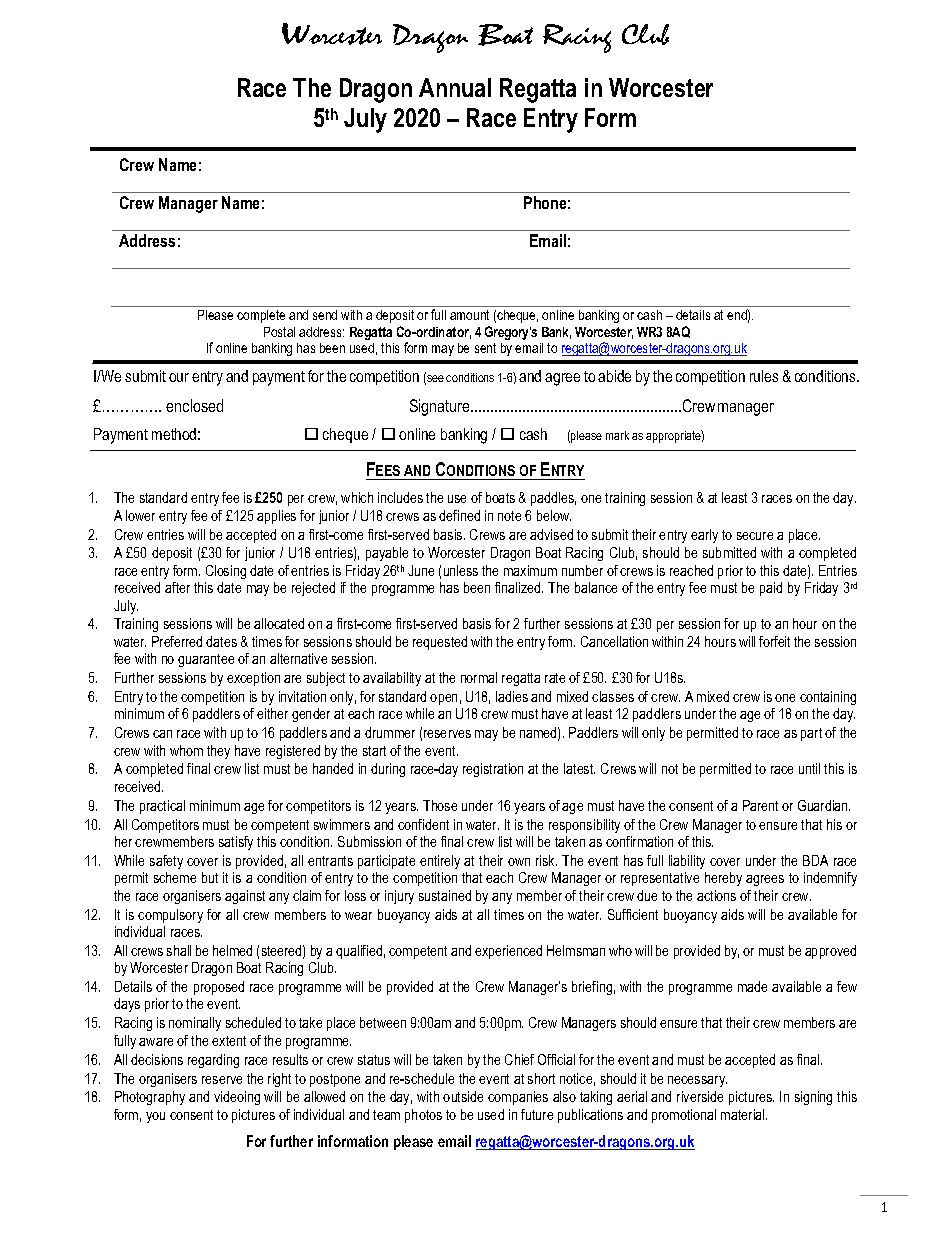  Describe the element at coordinates (469, 315) in the document. I see `amount` at that location.
